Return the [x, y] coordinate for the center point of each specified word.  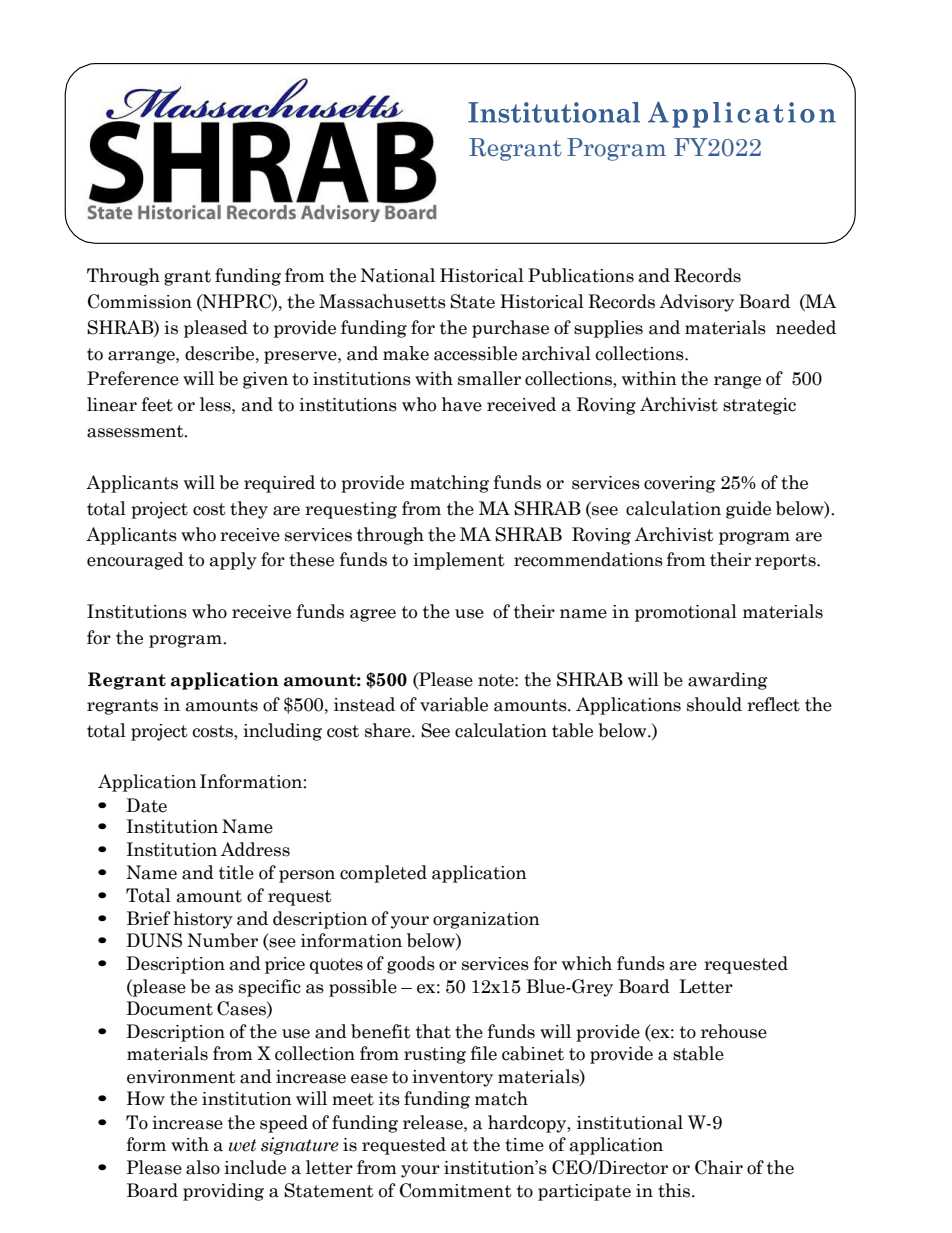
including [282, 732]
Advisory [696, 303]
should [714, 704]
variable [454, 704]
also [203, 1167]
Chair [719, 1167]
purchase [510, 329]
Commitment [456, 1190]
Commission [140, 301]
